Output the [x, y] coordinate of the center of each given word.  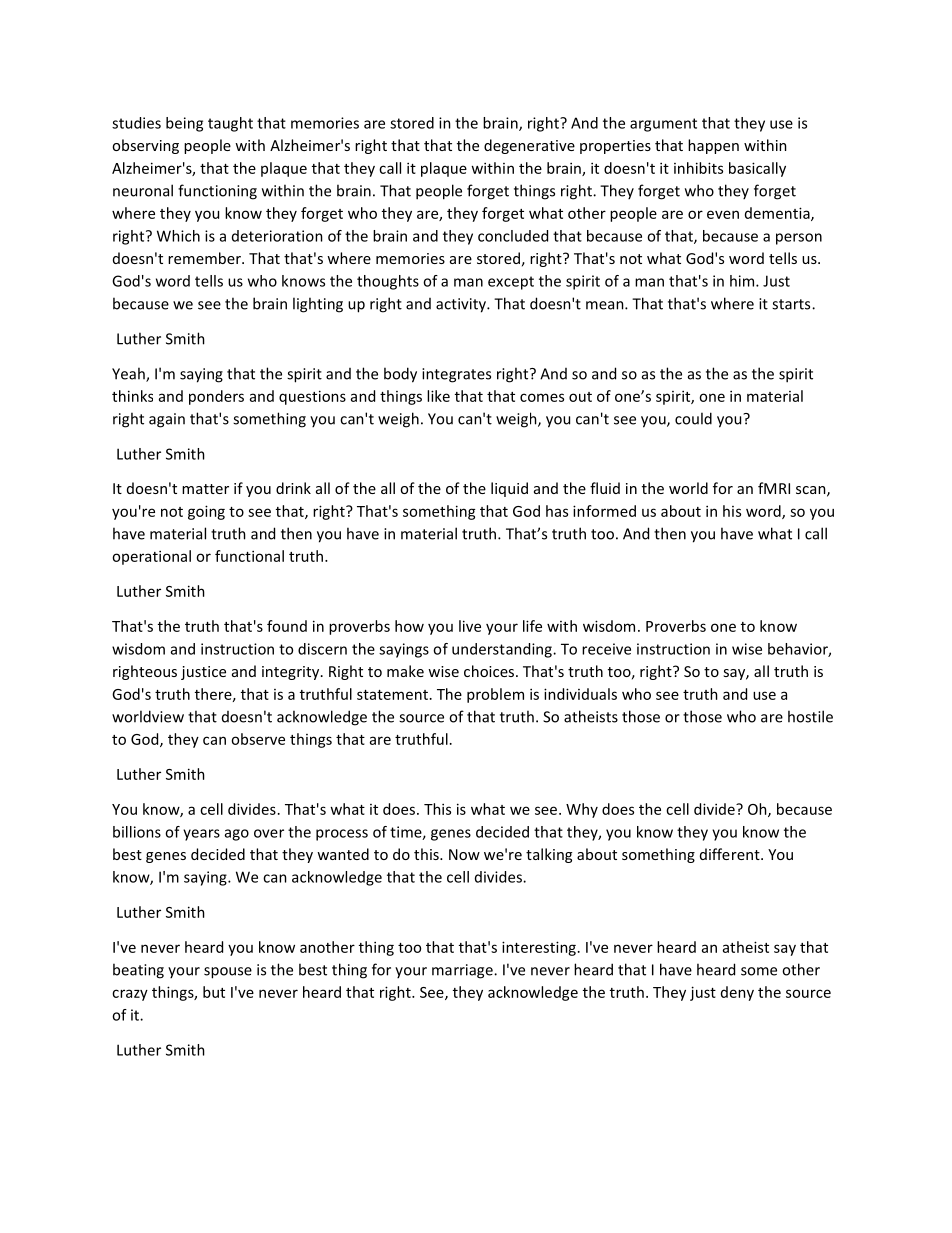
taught [230, 124]
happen [713, 146]
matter [205, 489]
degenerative [529, 146]
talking [549, 855]
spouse [228, 973]
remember [205, 258]
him [743, 281]
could [693, 418]
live [470, 626]
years [201, 835]
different [731, 854]
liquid [509, 489]
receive [606, 649]
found [287, 626]
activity [462, 305]
